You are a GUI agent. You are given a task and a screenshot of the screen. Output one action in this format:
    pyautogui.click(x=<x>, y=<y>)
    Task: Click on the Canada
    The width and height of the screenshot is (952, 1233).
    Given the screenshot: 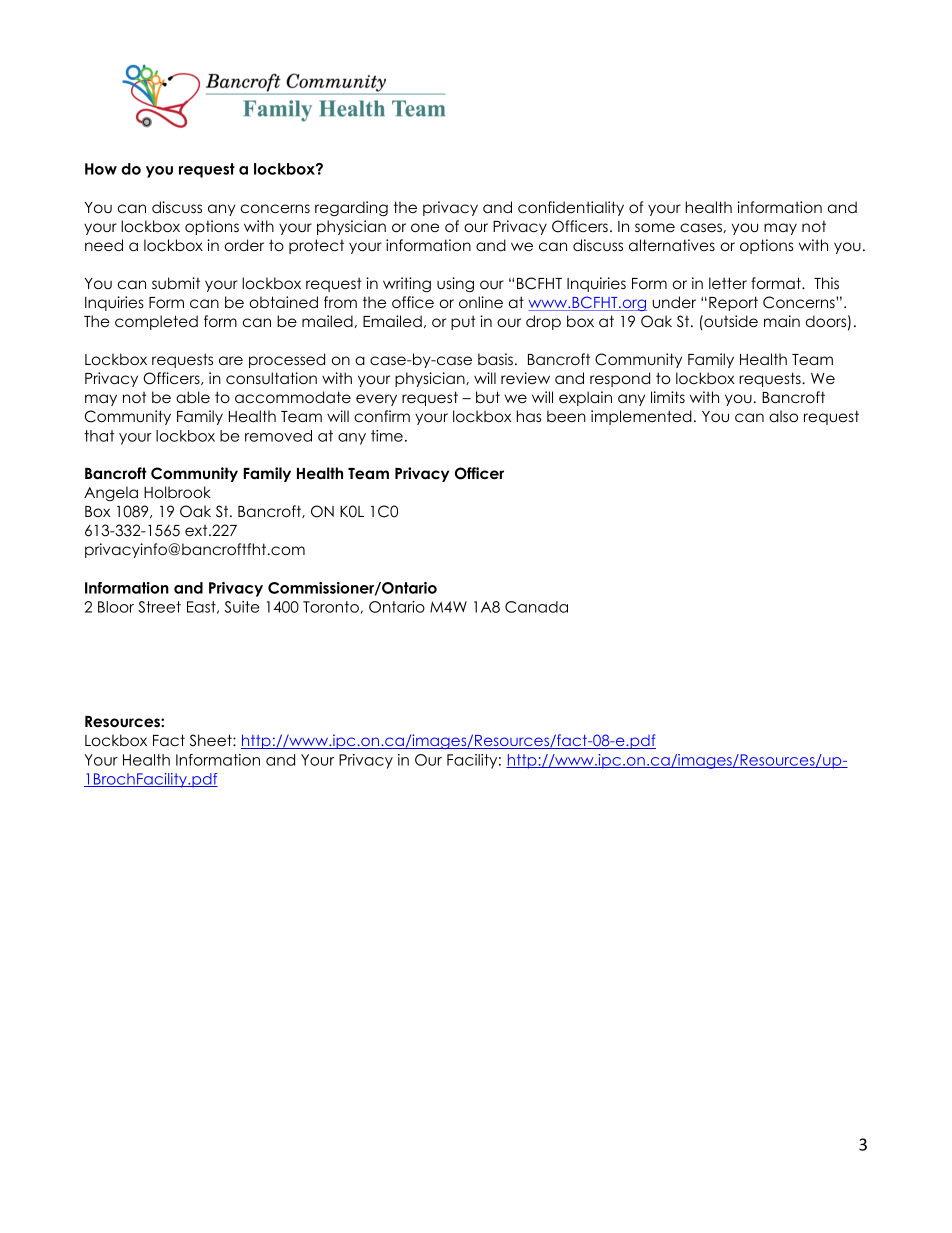 What is the action you would take?
    pyautogui.click(x=536, y=607)
